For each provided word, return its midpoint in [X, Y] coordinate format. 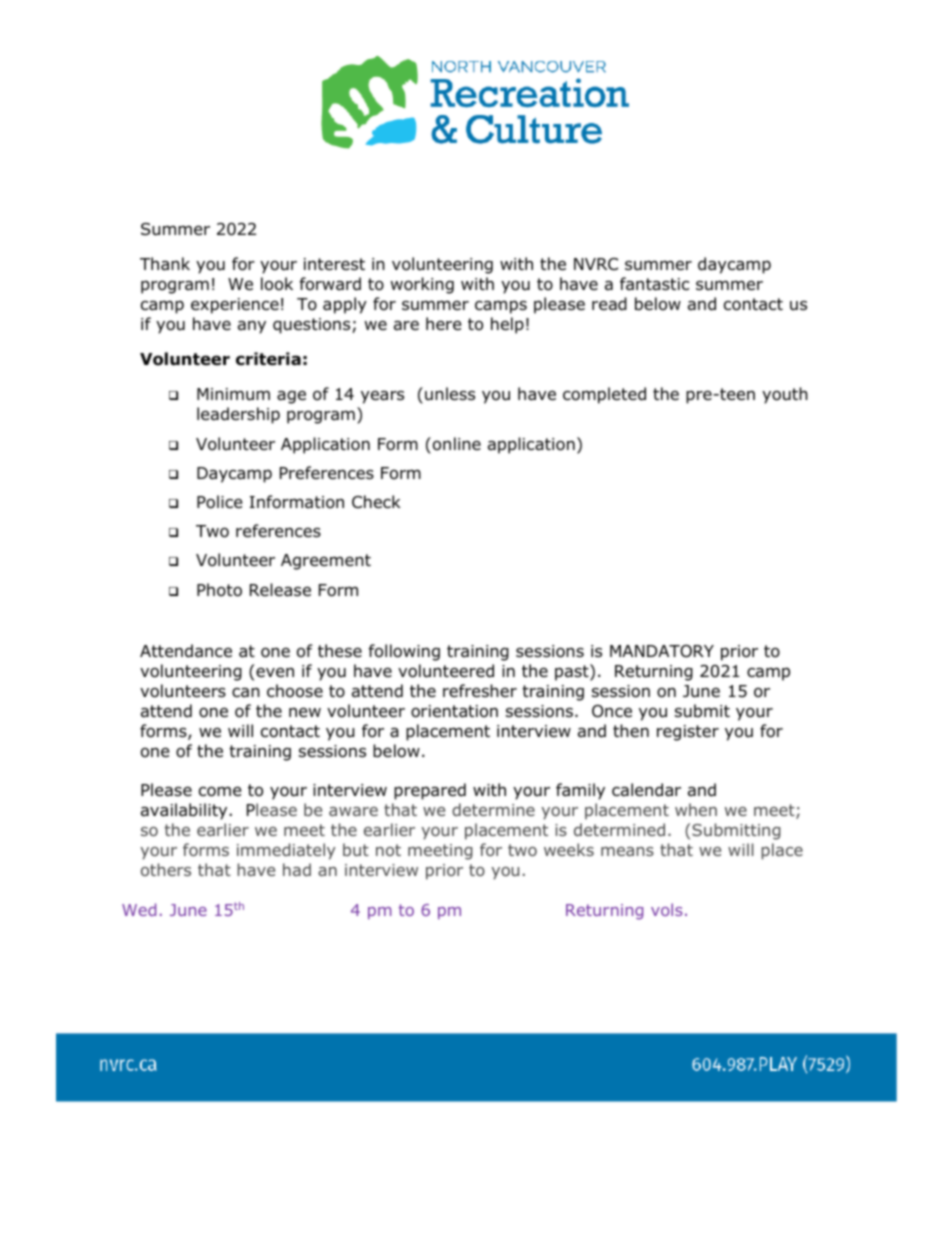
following [404, 652]
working [422, 285]
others [166, 869]
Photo [219, 590]
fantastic [654, 284]
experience [235, 306]
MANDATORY [662, 651]
